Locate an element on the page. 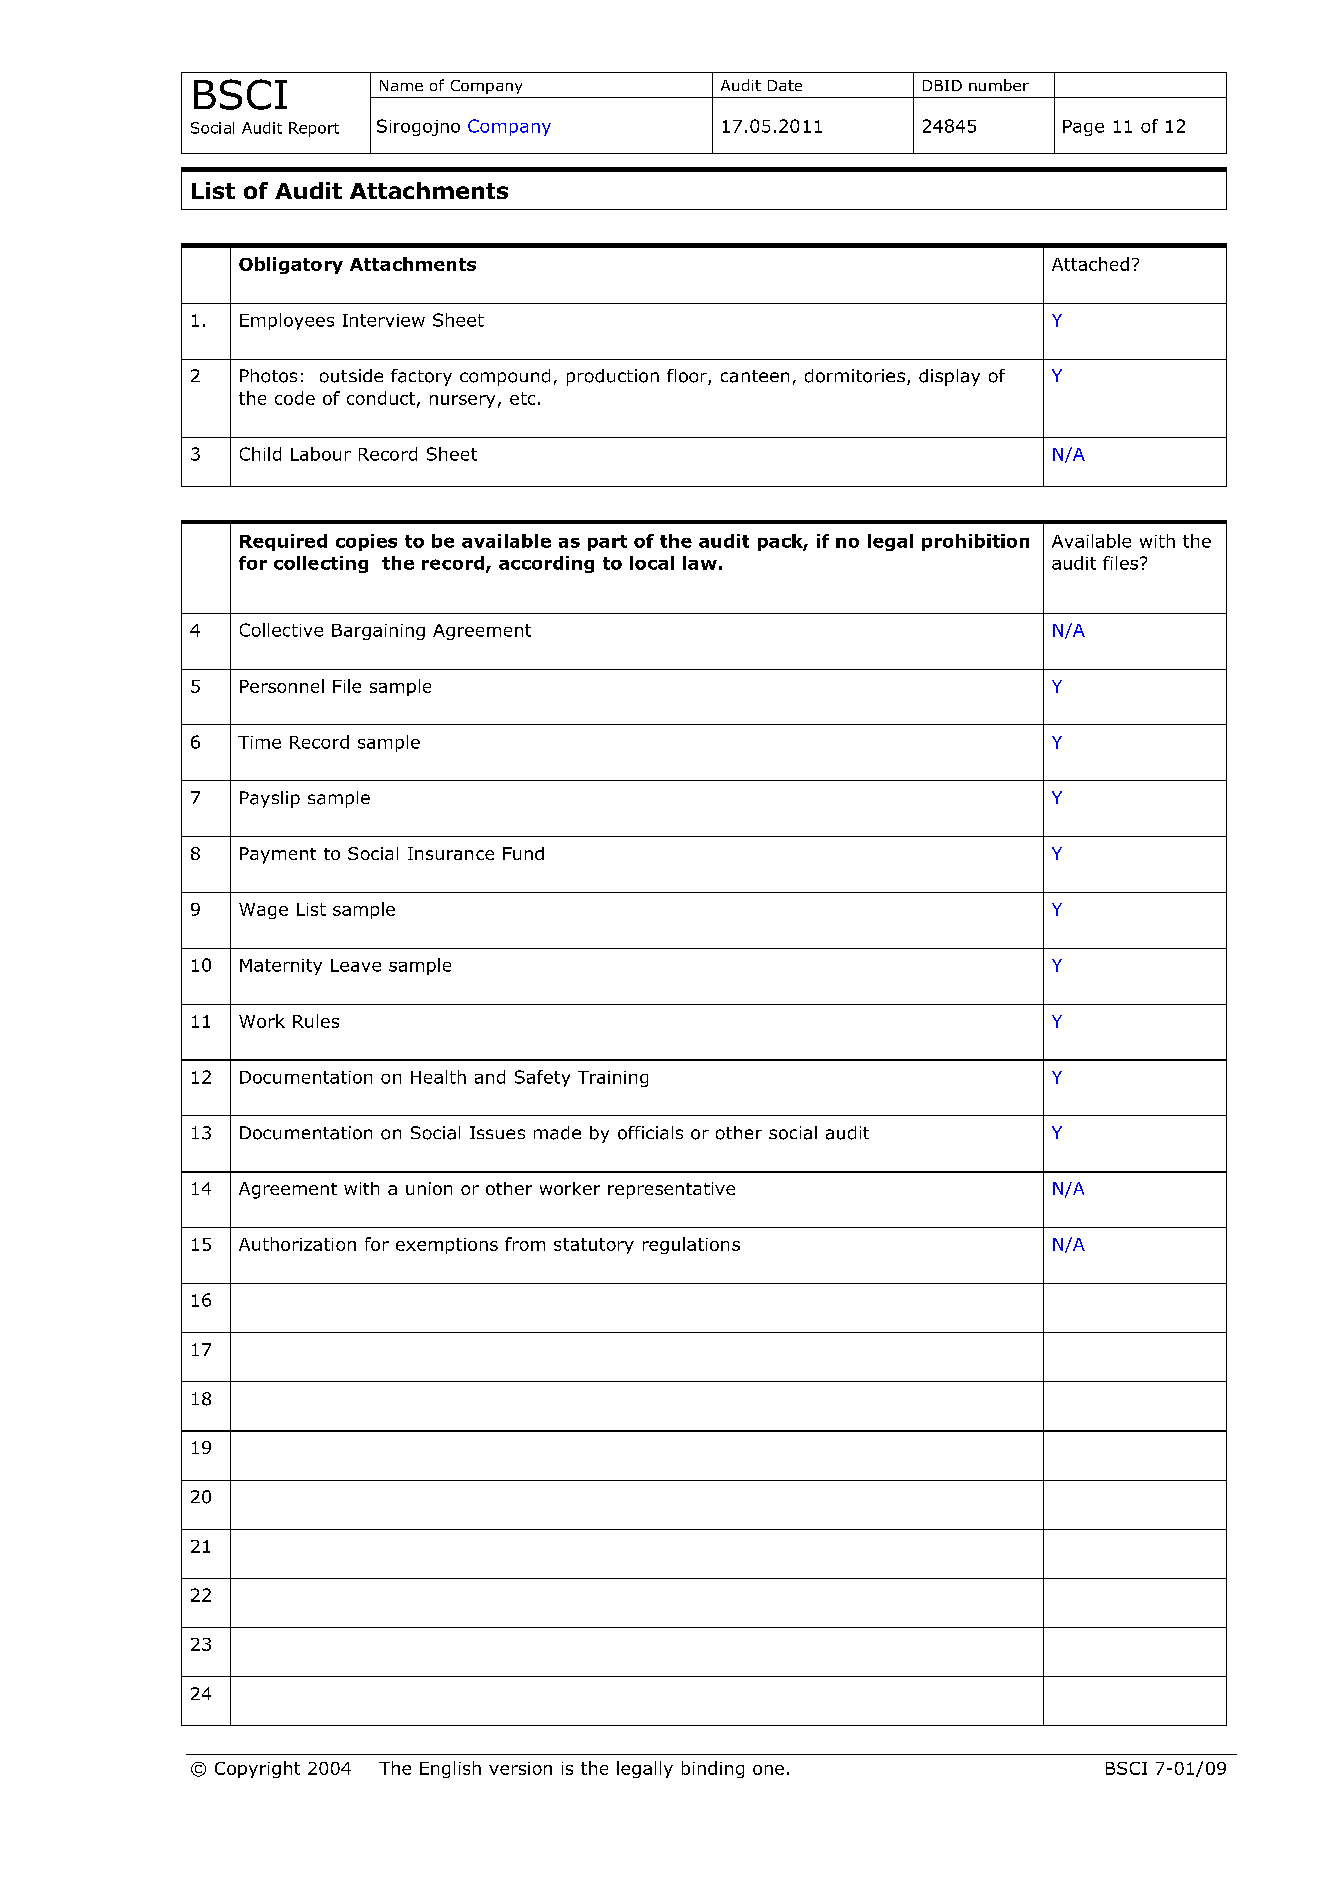 Image resolution: width=1329 pixels, height=1881 pixels. representative is located at coordinates (671, 1190).
